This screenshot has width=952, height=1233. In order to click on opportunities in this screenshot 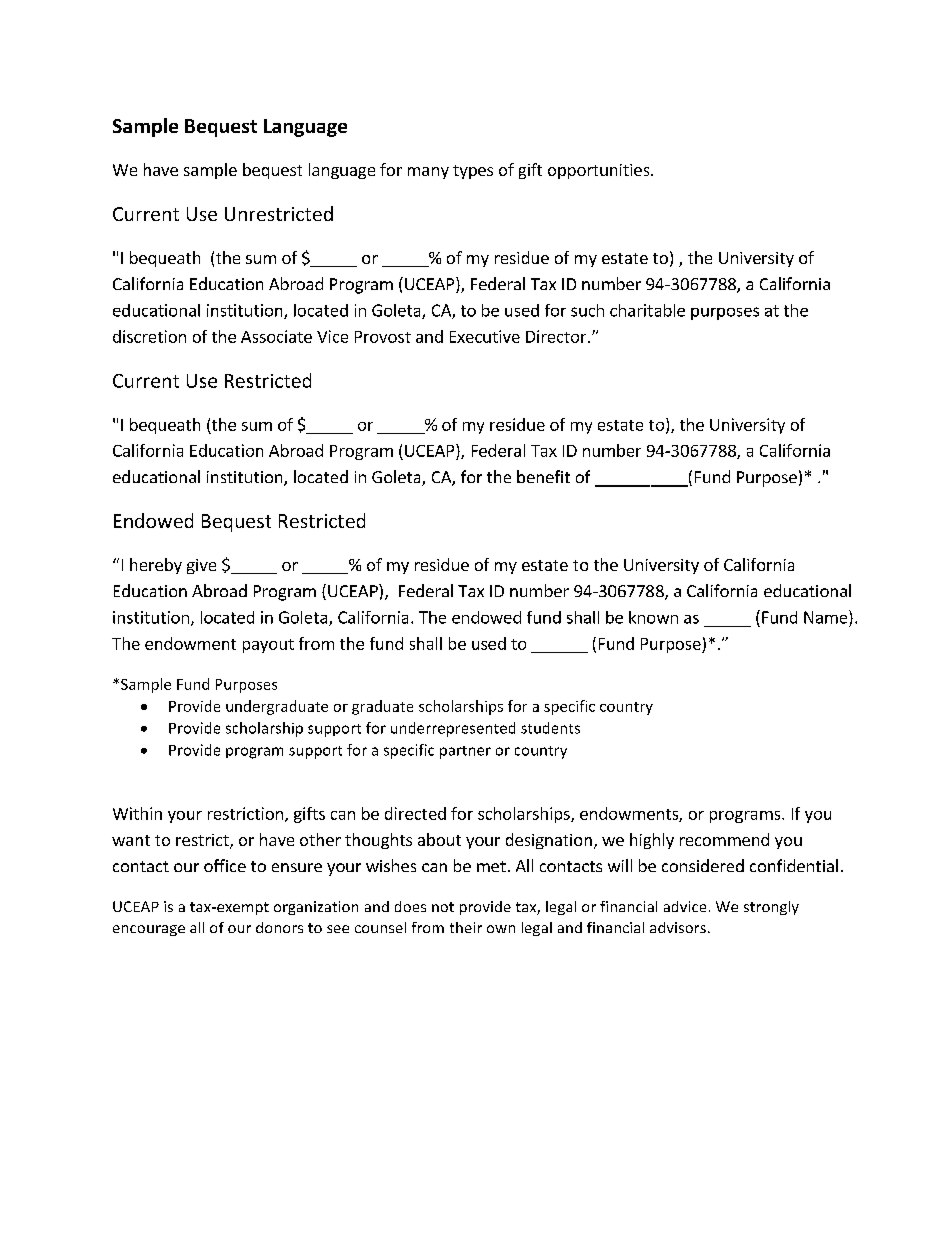, I will do `click(600, 171)`.
